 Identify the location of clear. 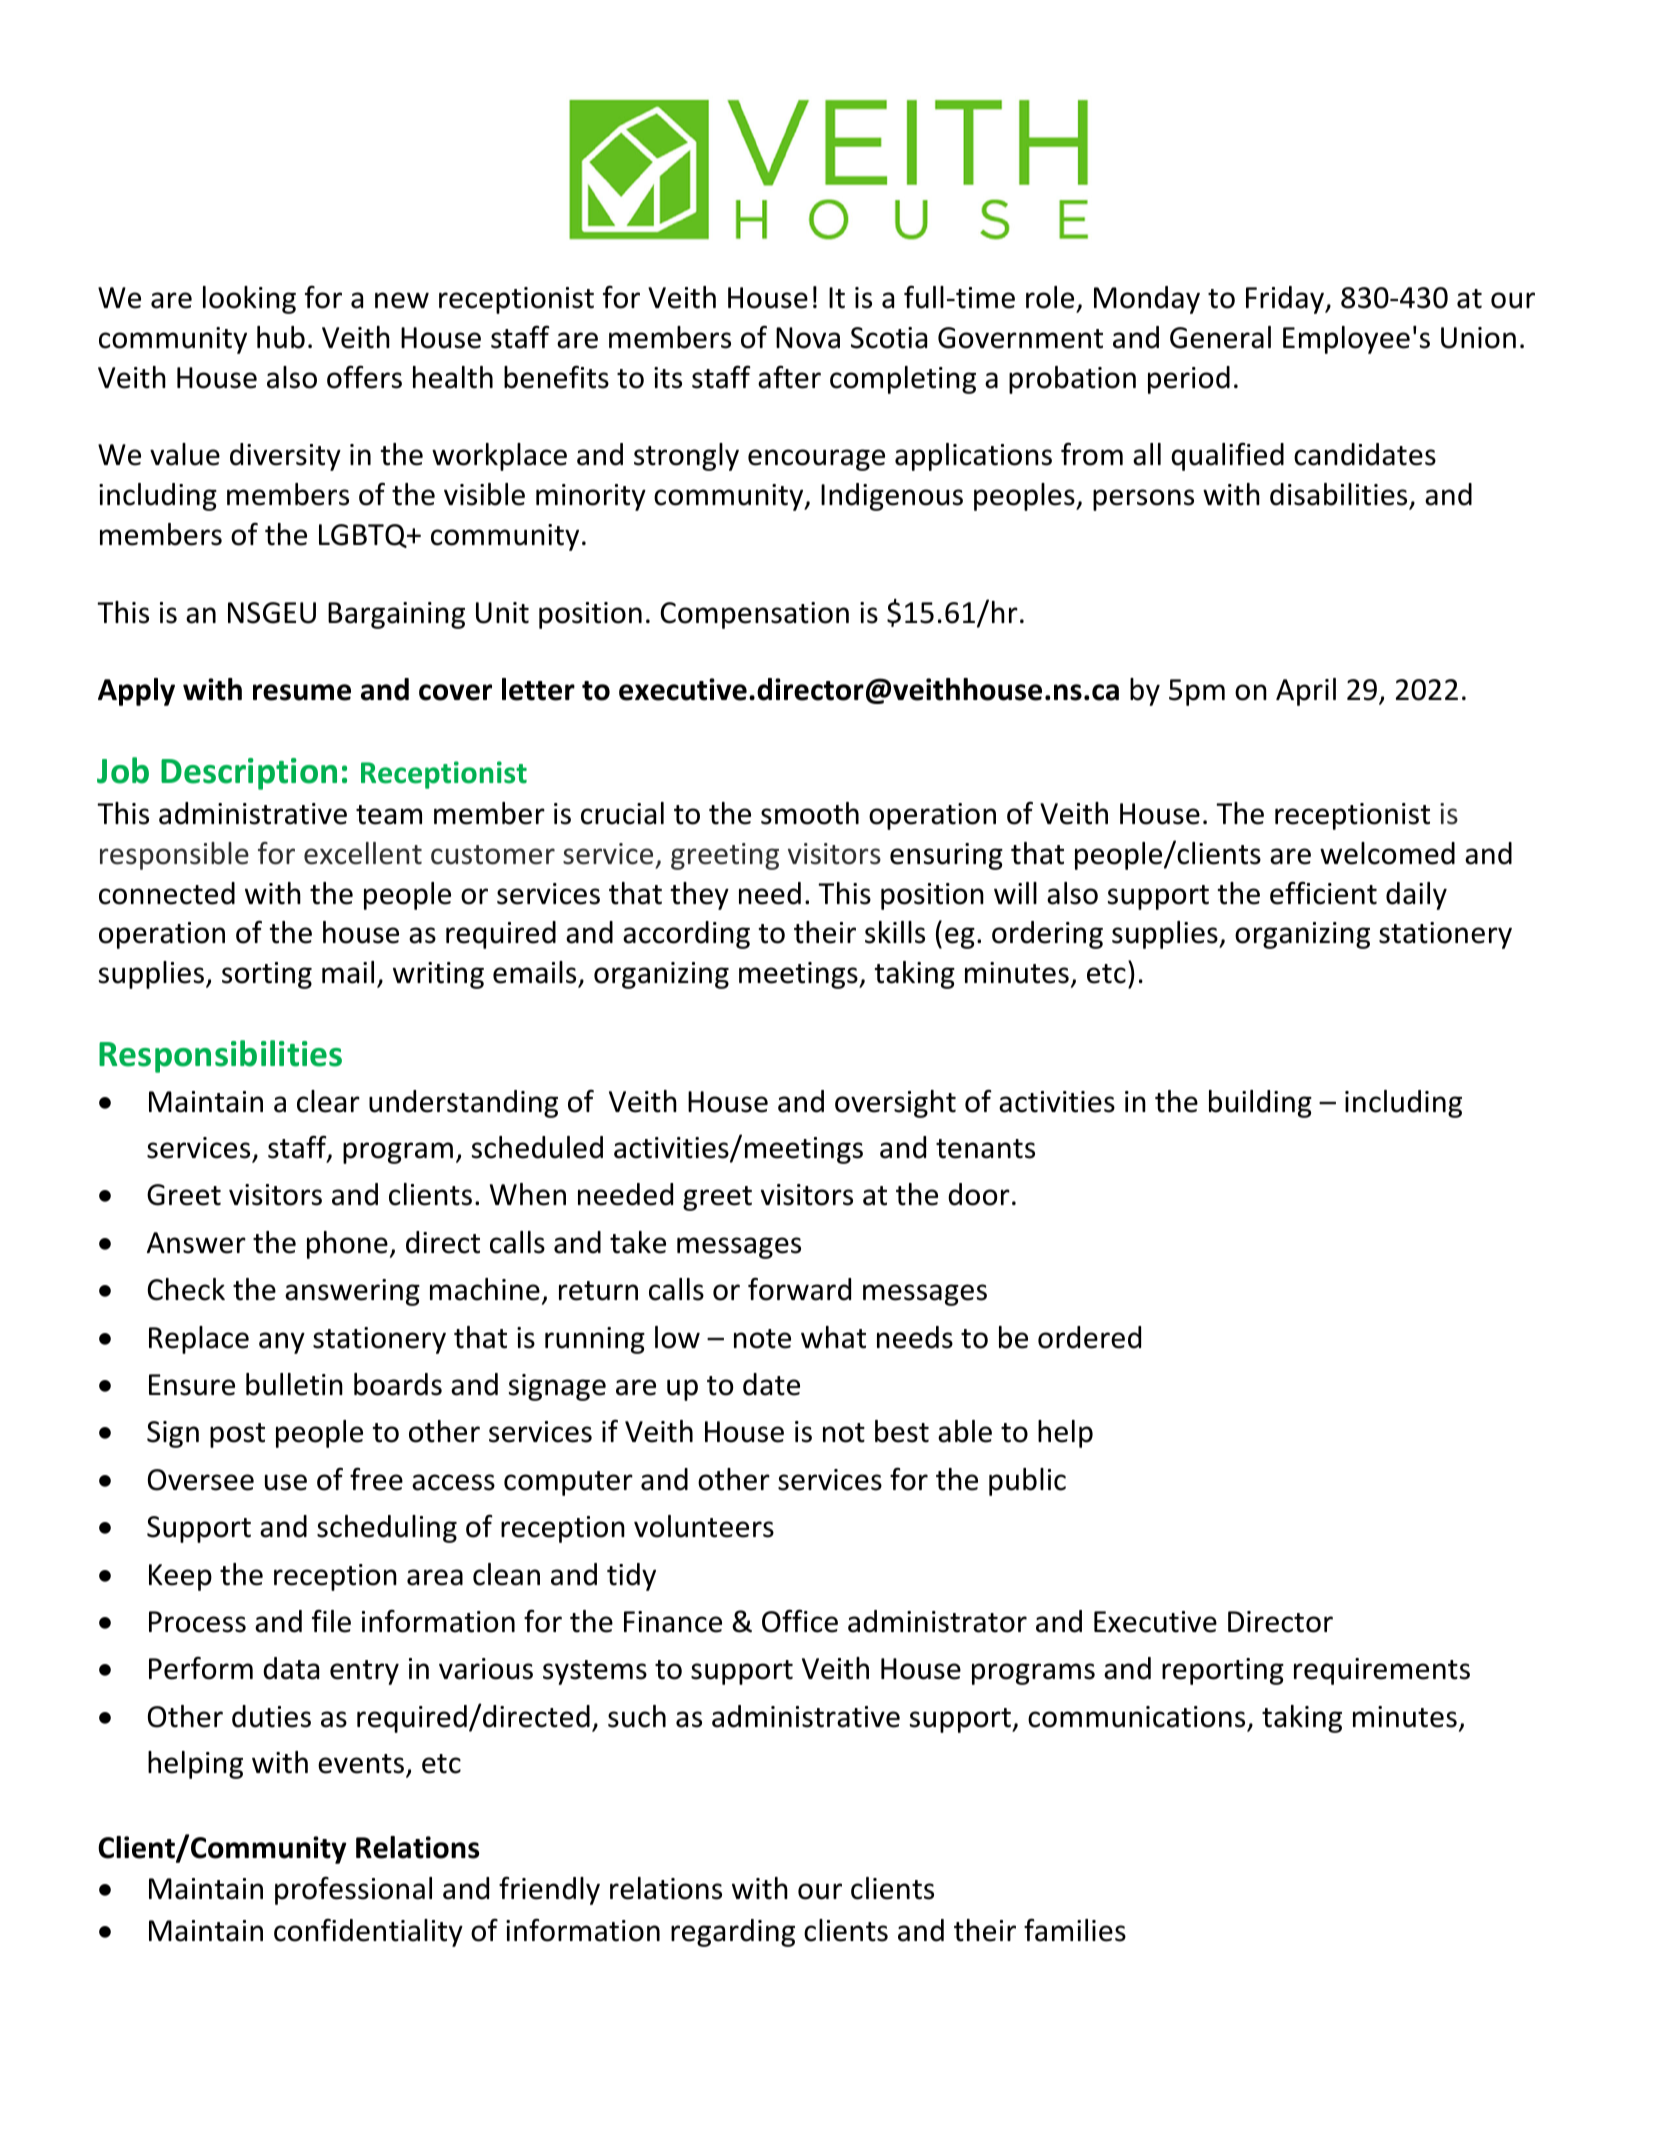
(328, 1101).
